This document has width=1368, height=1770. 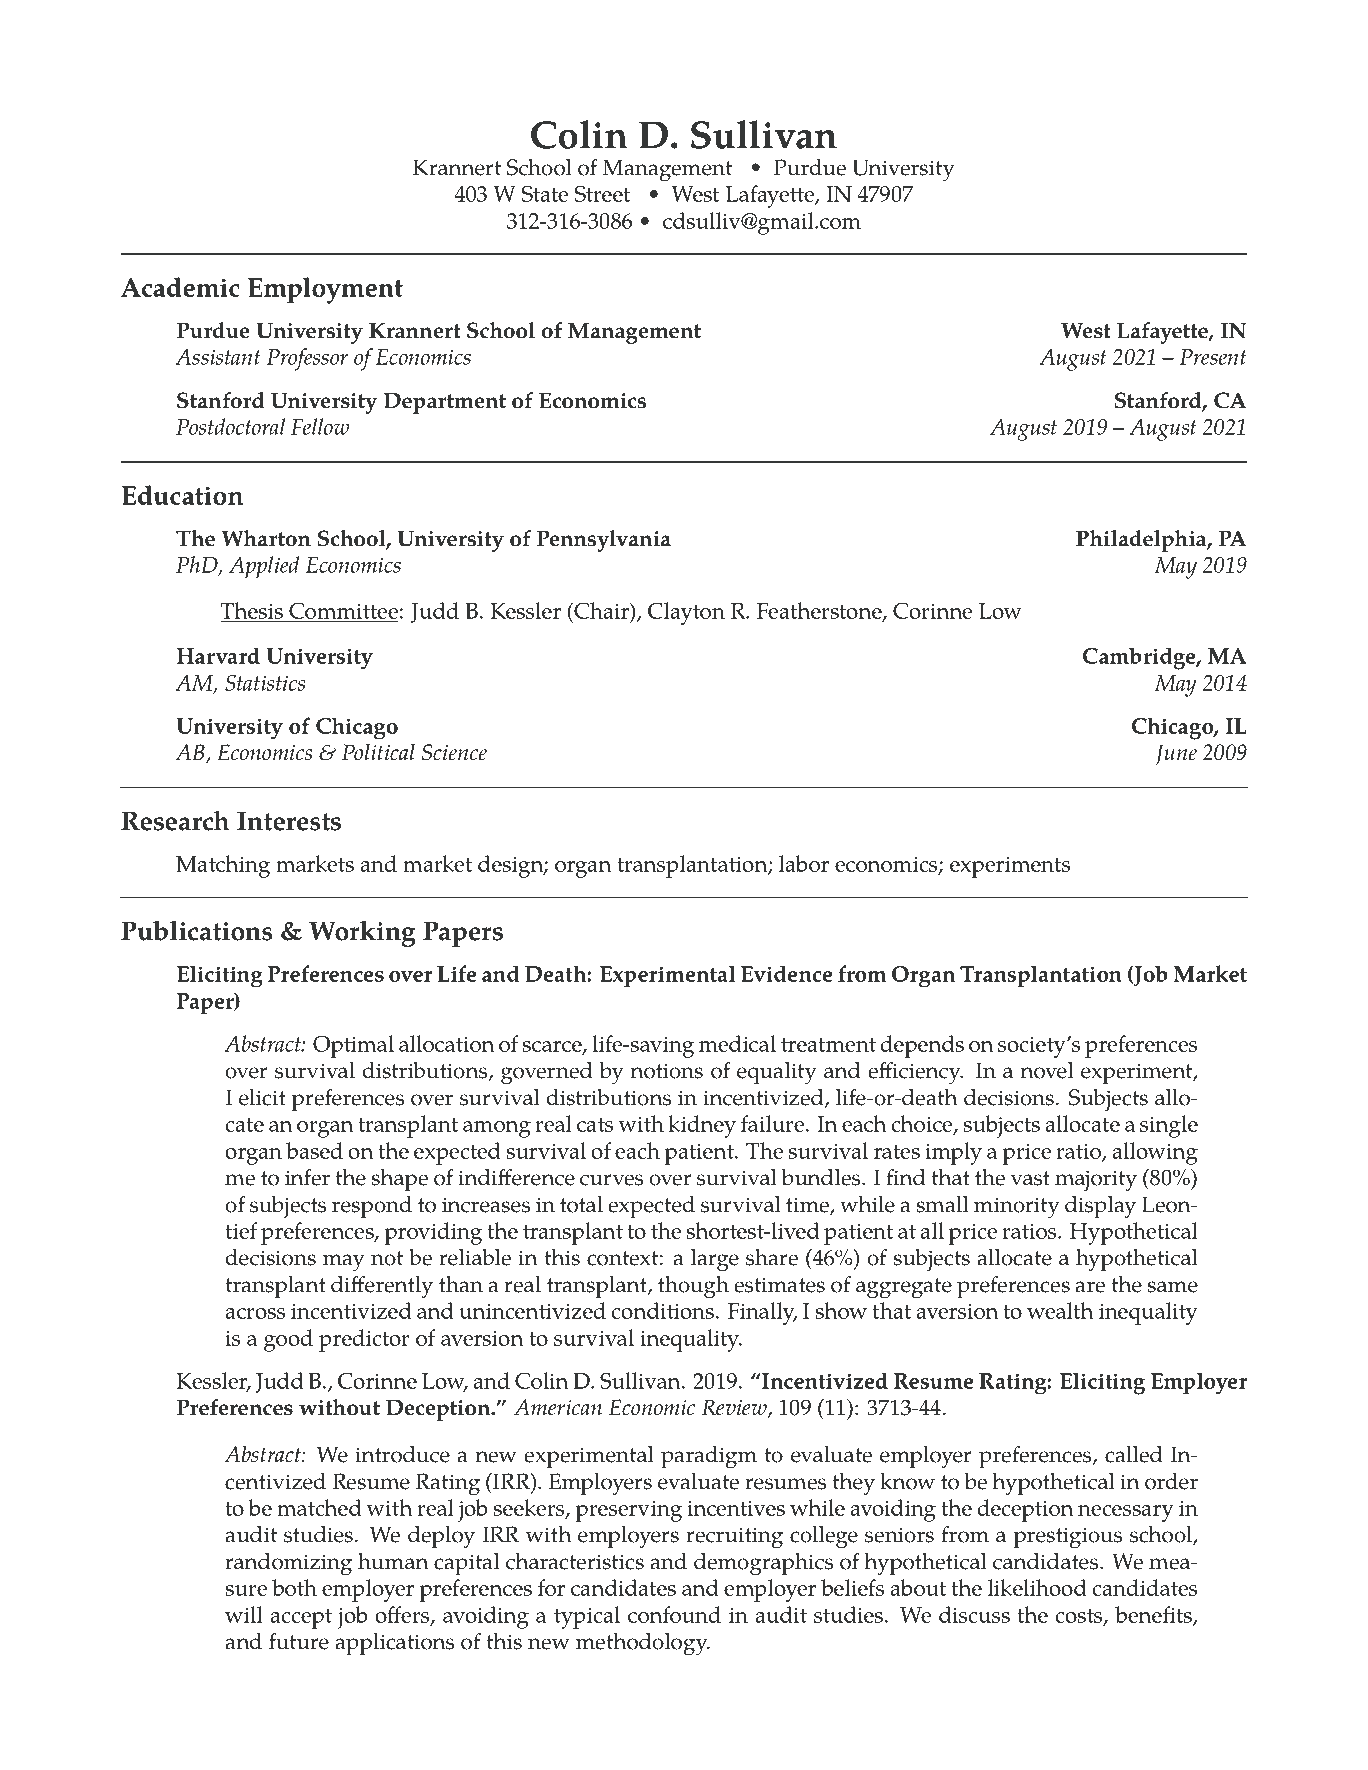 I want to click on display, so click(x=1100, y=1207).
